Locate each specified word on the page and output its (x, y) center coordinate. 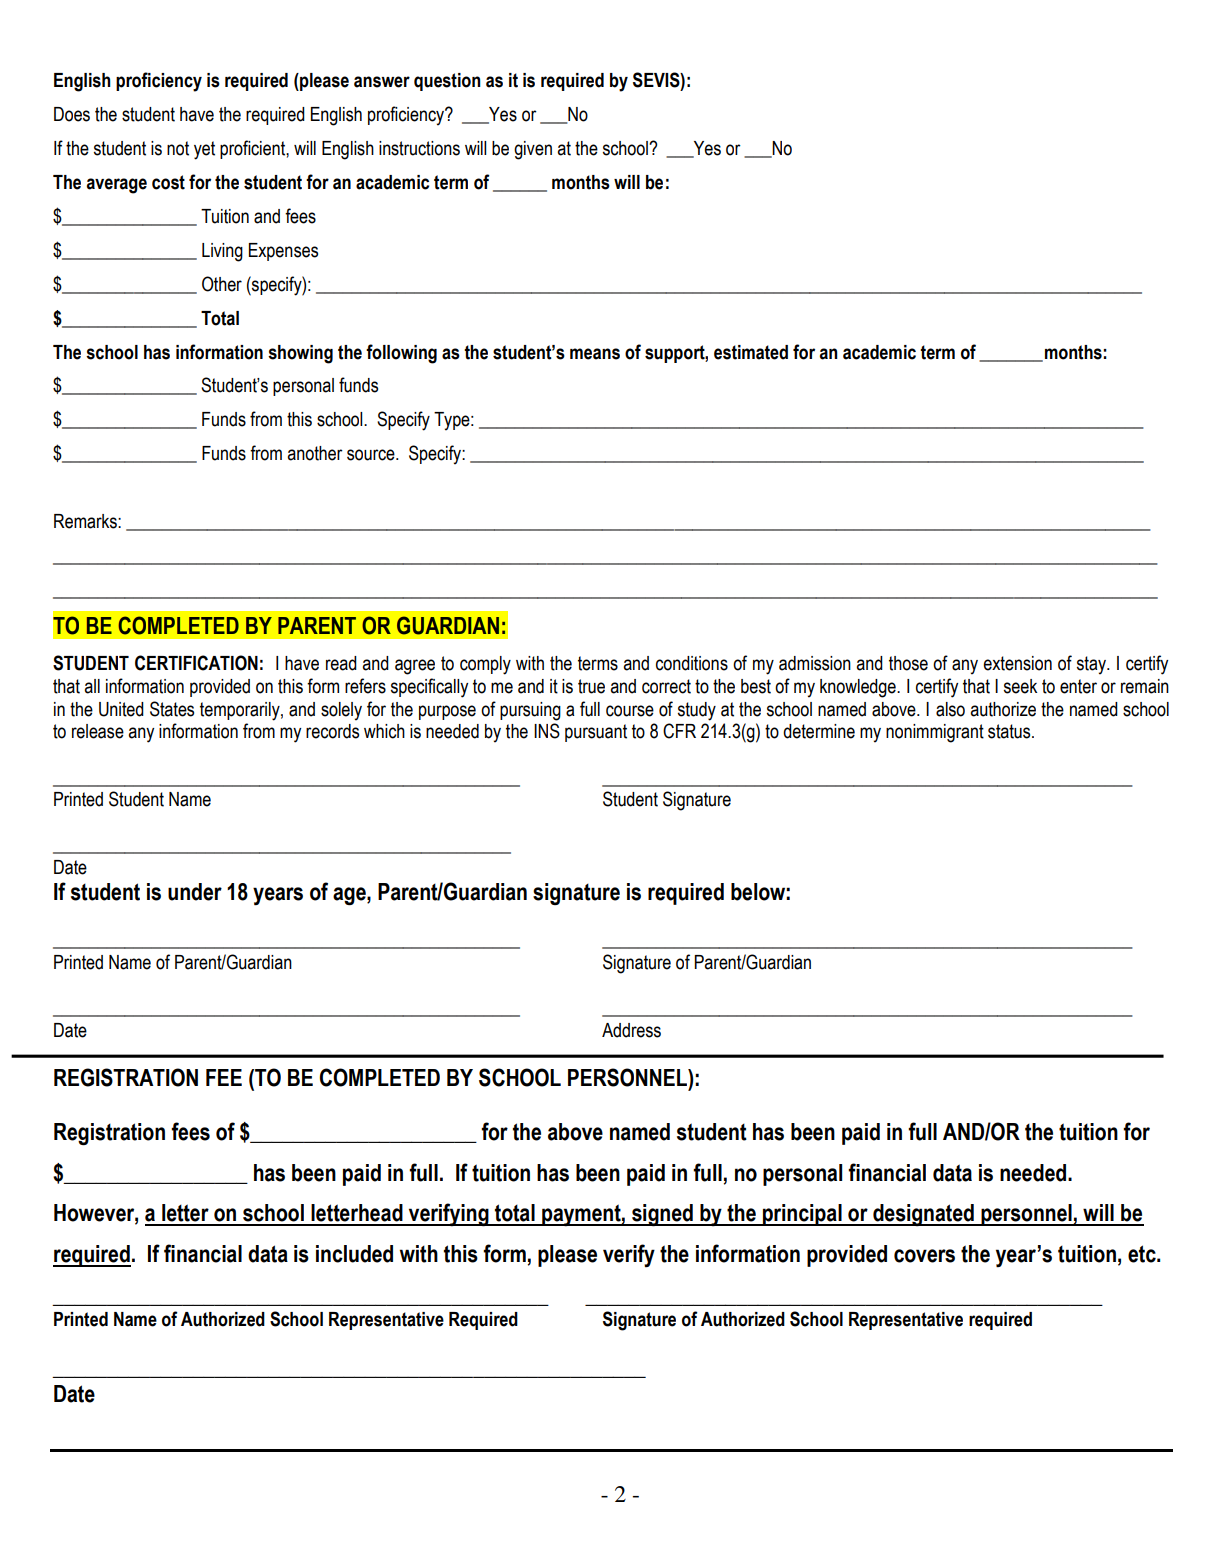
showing (300, 354)
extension (1017, 663)
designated (923, 1215)
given (533, 150)
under (195, 892)
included (354, 1254)
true (591, 686)
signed (662, 1215)
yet (204, 150)
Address (631, 1030)
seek (1020, 686)
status (1010, 731)
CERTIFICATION (196, 663)
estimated (751, 352)
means (595, 354)
